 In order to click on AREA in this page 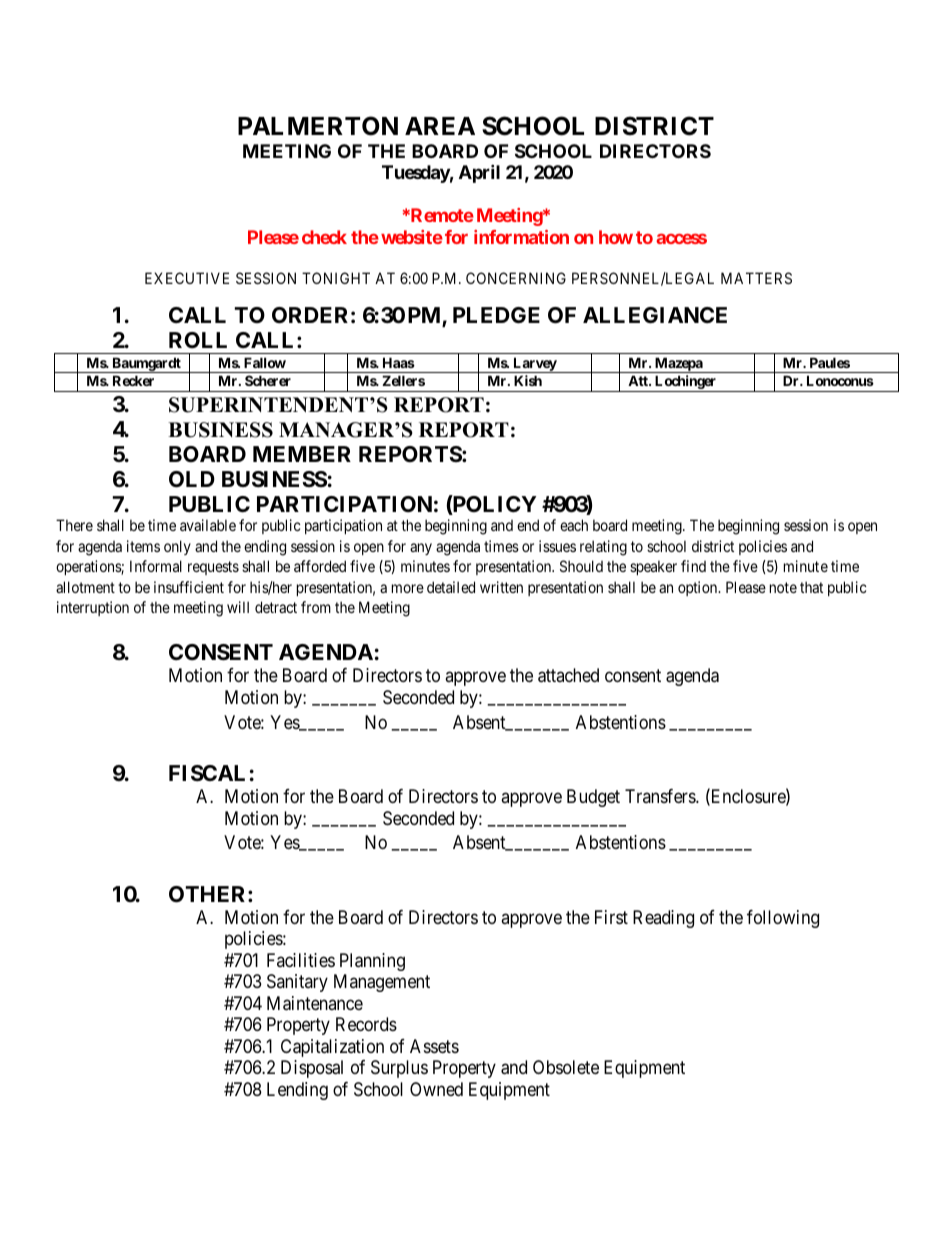, I will do `click(440, 126)`.
